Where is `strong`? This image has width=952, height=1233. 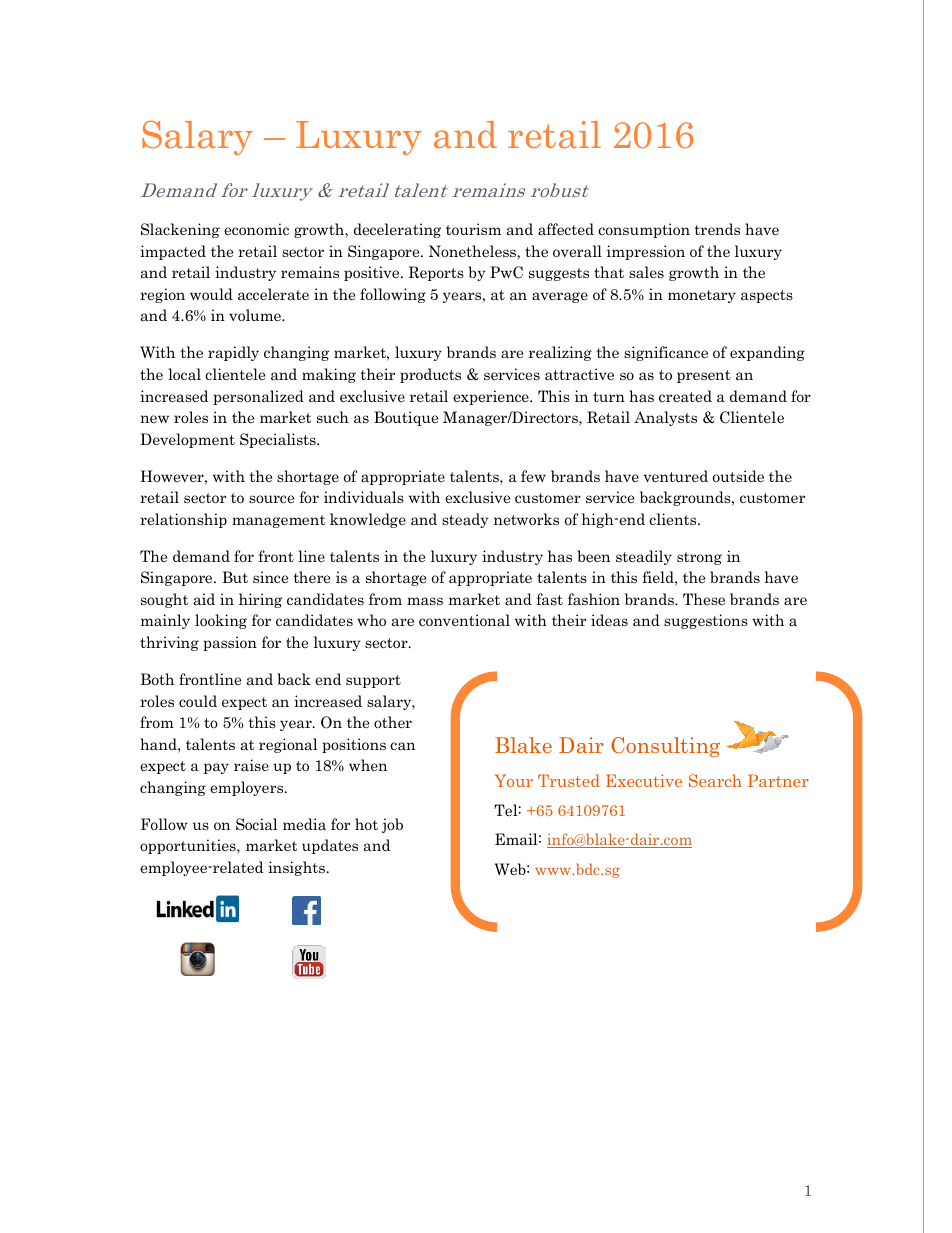 strong is located at coordinates (699, 558).
